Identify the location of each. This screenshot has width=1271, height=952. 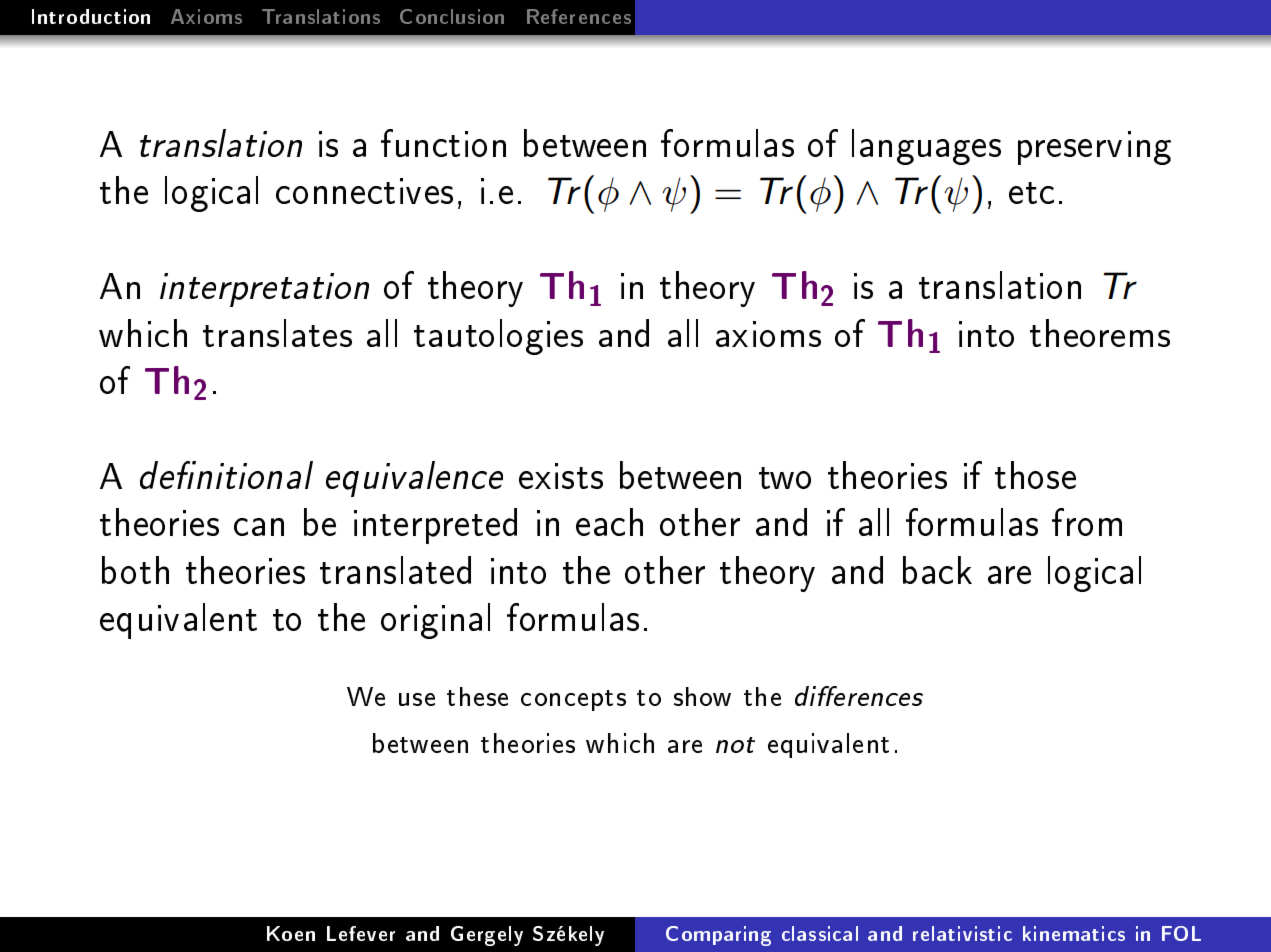
(609, 522).
